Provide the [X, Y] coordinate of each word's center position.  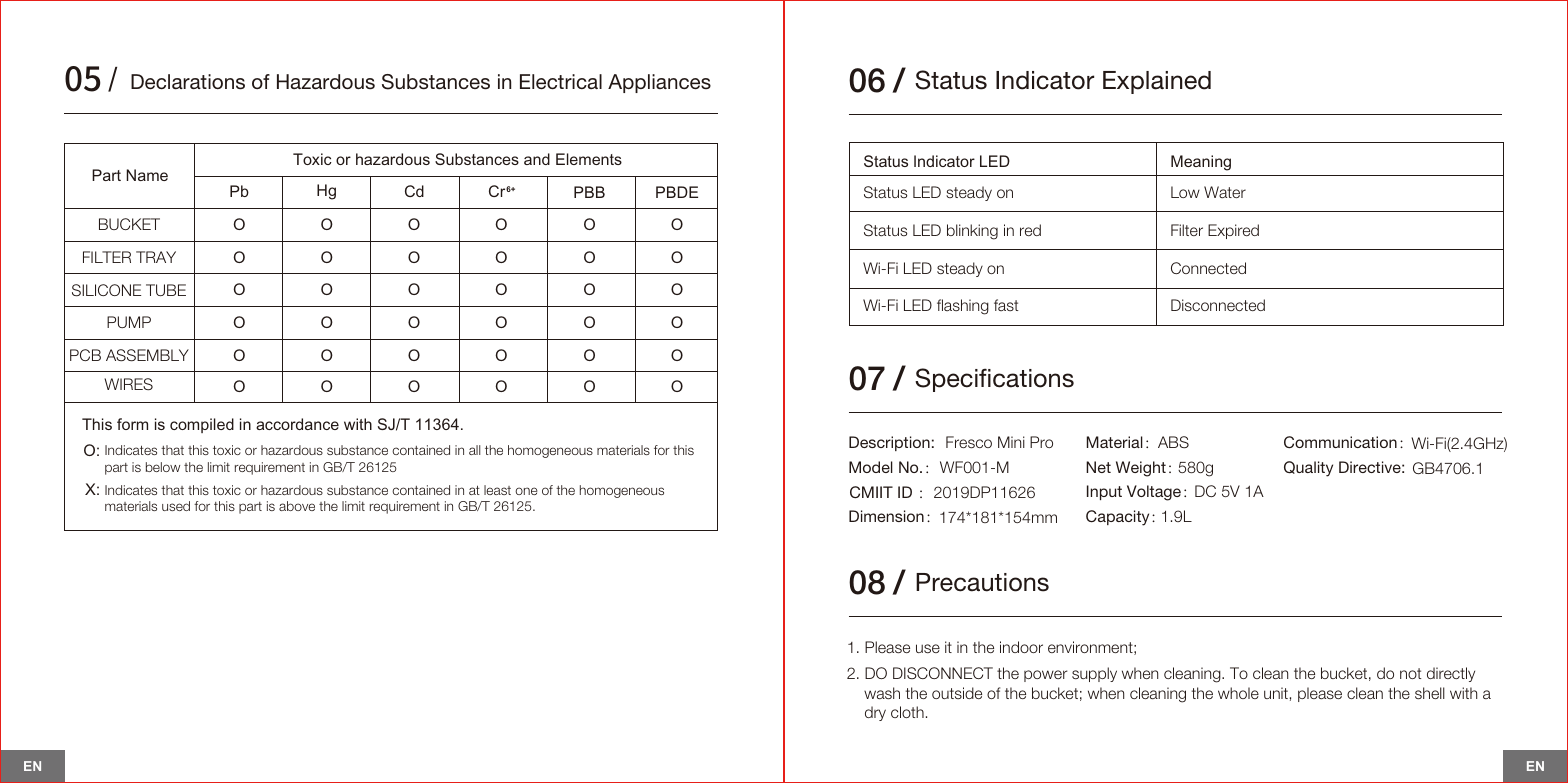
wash [882, 693]
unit [1276, 693]
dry [875, 713]
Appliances [659, 83]
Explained [1157, 82]
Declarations [188, 82]
